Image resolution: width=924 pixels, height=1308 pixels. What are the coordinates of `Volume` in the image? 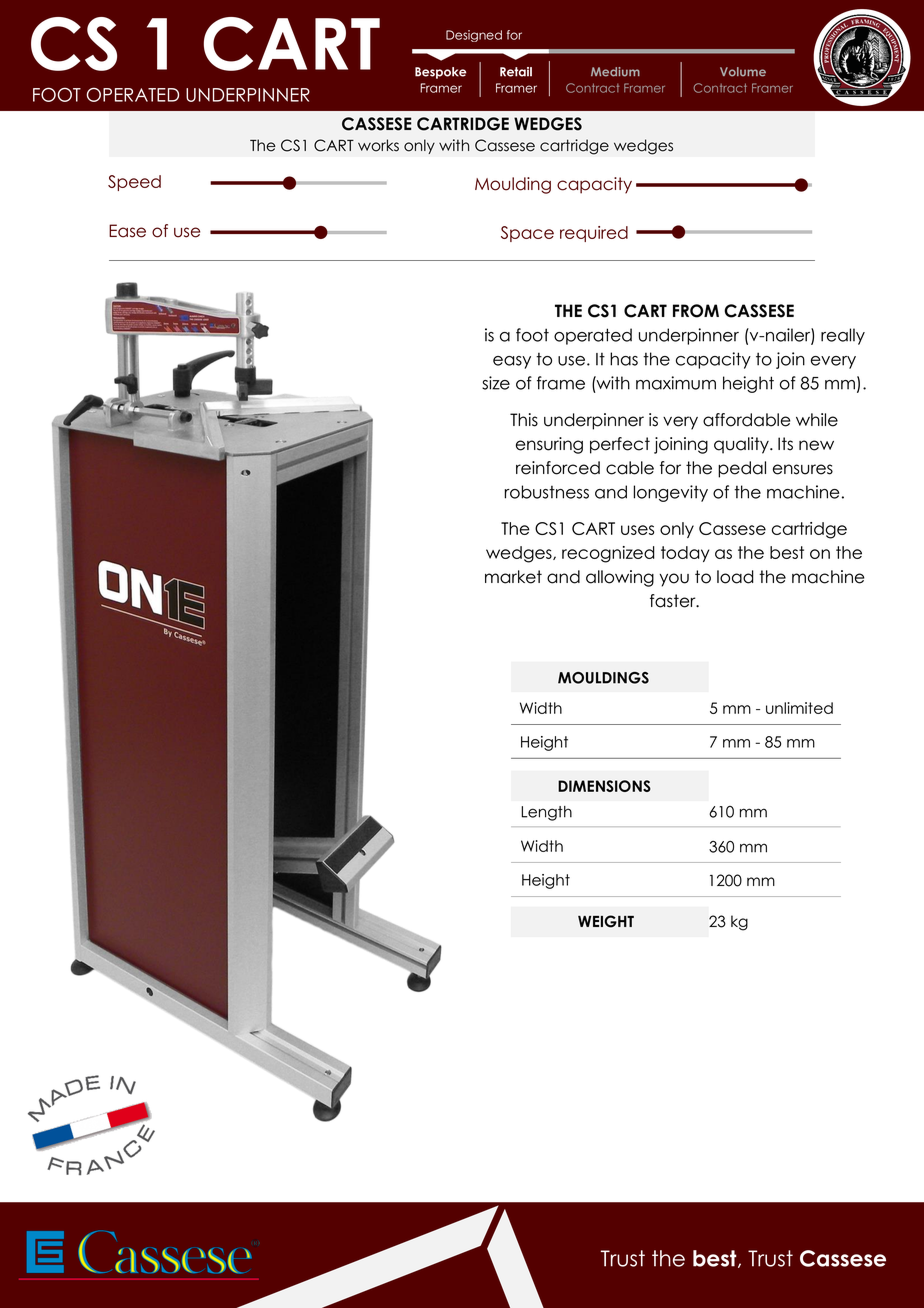 It's located at (743, 72).
